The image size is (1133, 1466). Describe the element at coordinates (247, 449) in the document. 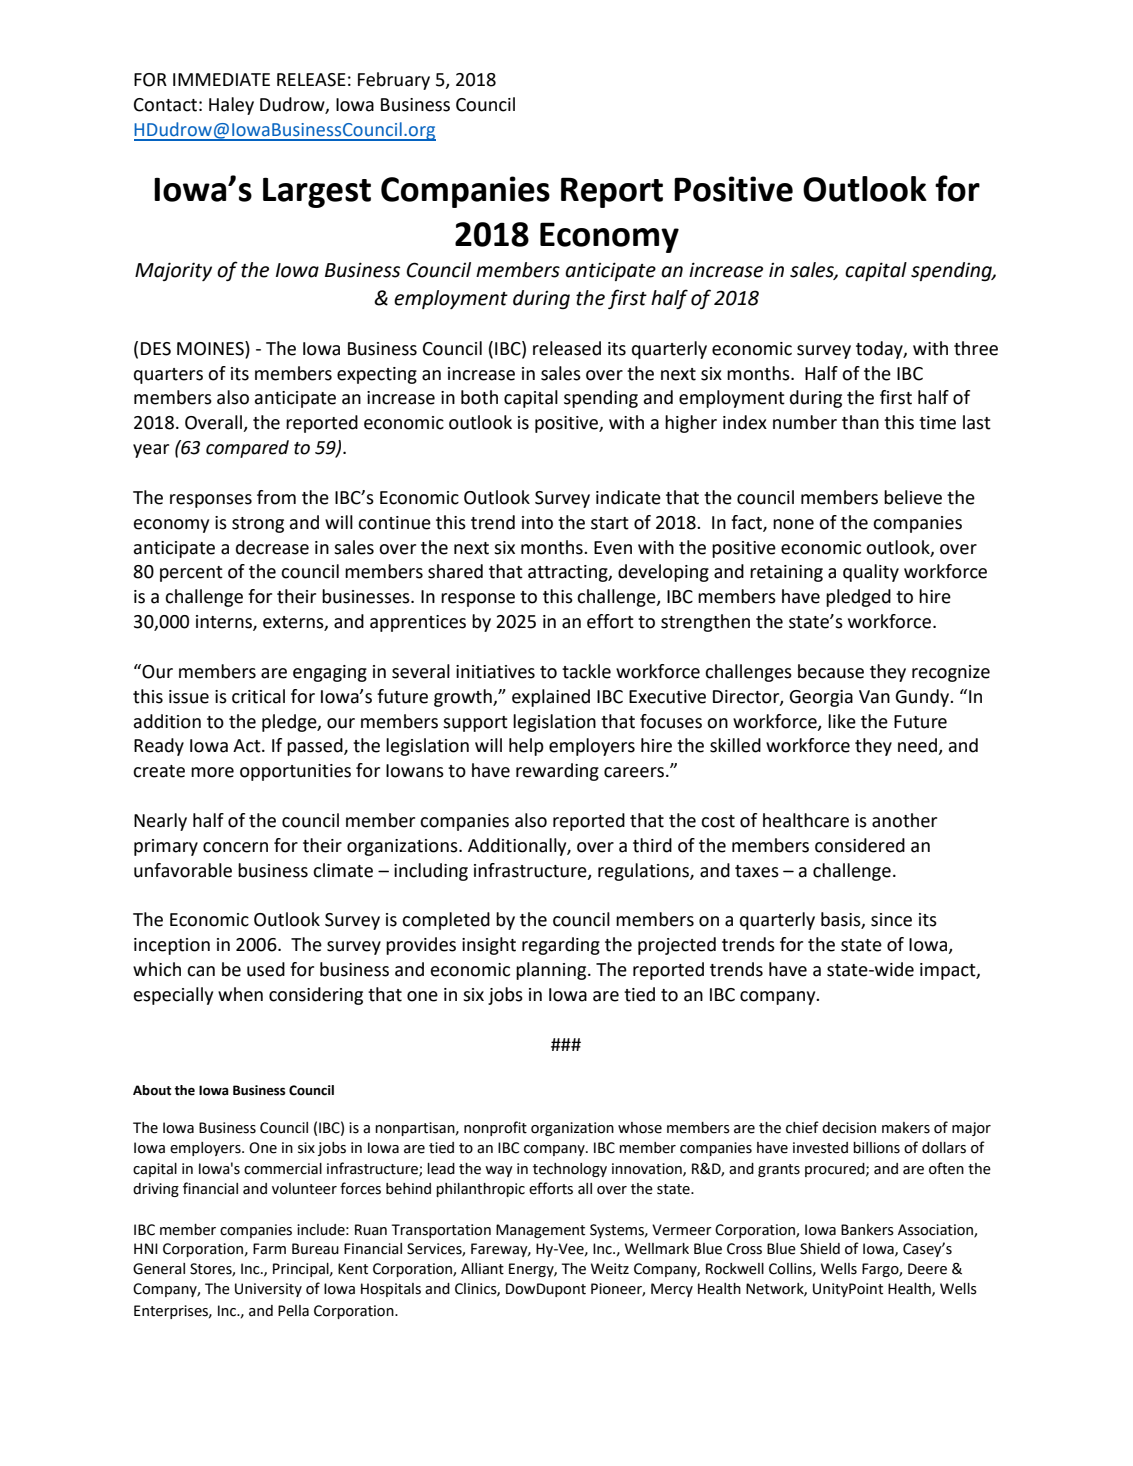

I see `compared` at that location.
